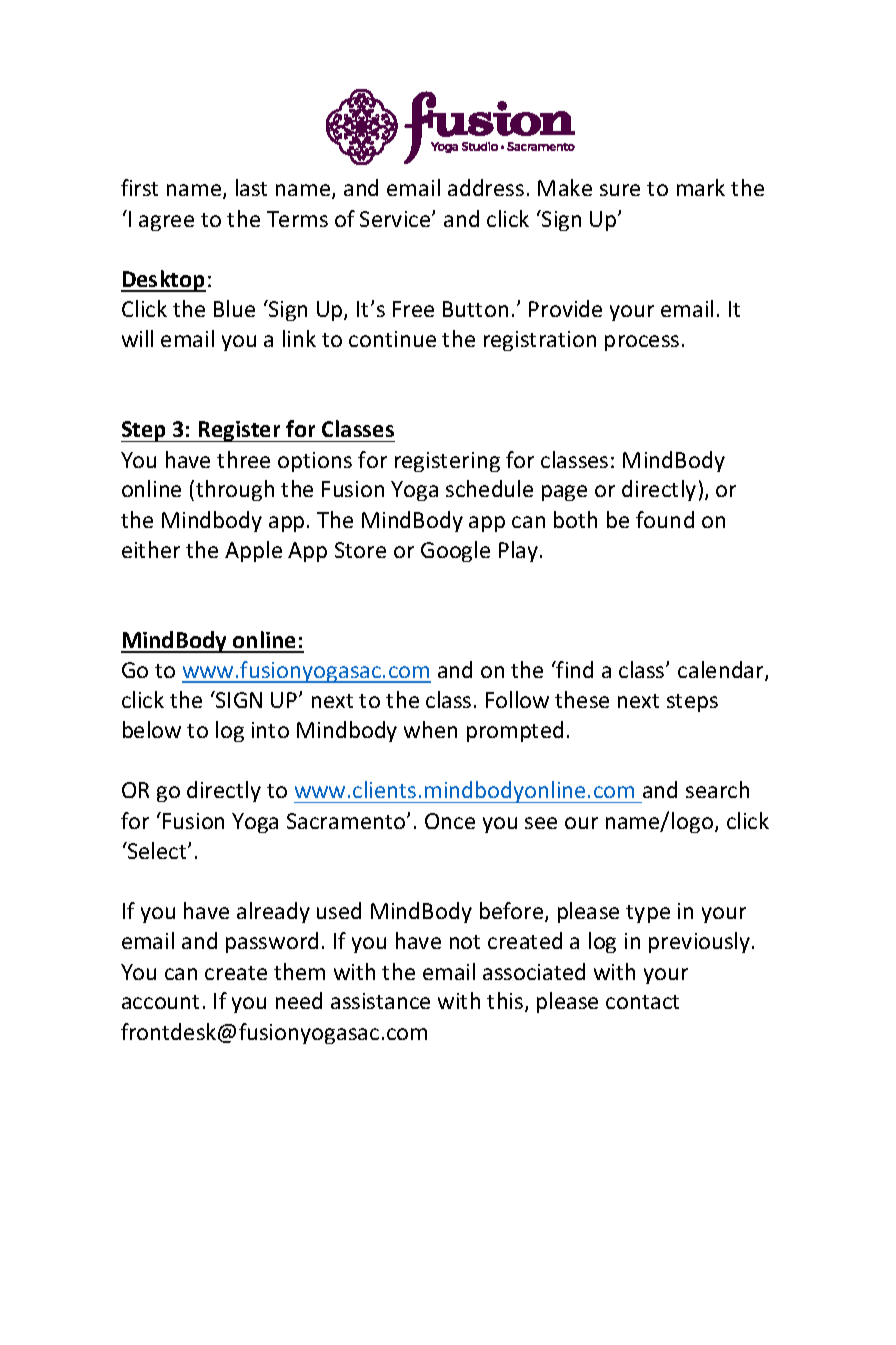 This document has height=1345, width=896. Describe the element at coordinates (620, 190) in the document. I see `sure` at that location.
